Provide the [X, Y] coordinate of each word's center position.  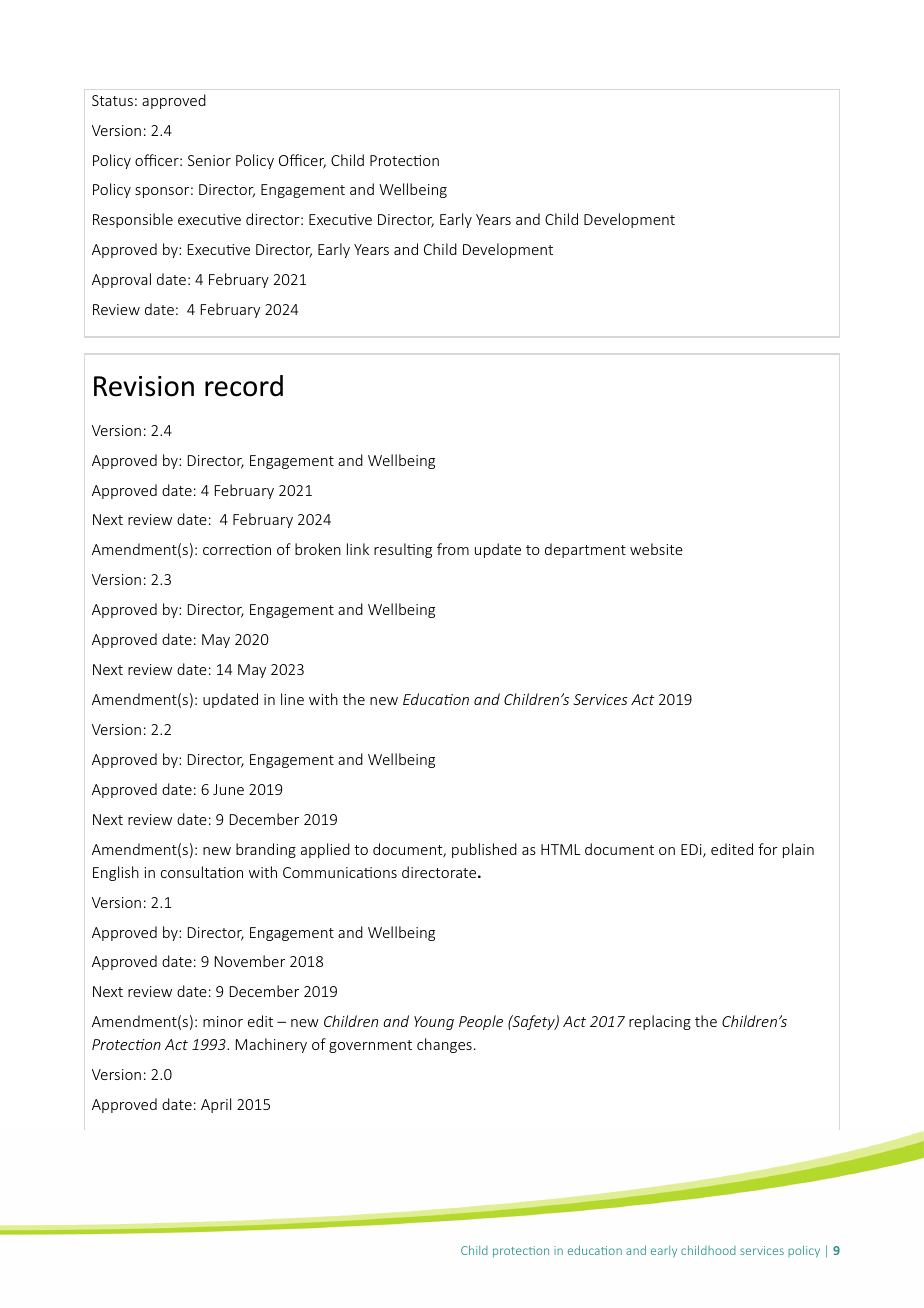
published [484, 850]
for [768, 849]
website [656, 549]
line [292, 699]
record [244, 386]
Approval [121, 280]
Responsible [133, 220]
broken [318, 549]
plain [798, 850]
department [585, 550]
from [453, 549]
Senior [209, 160]
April [216, 1105]
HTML [560, 849]
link [358, 549]
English [116, 873]
